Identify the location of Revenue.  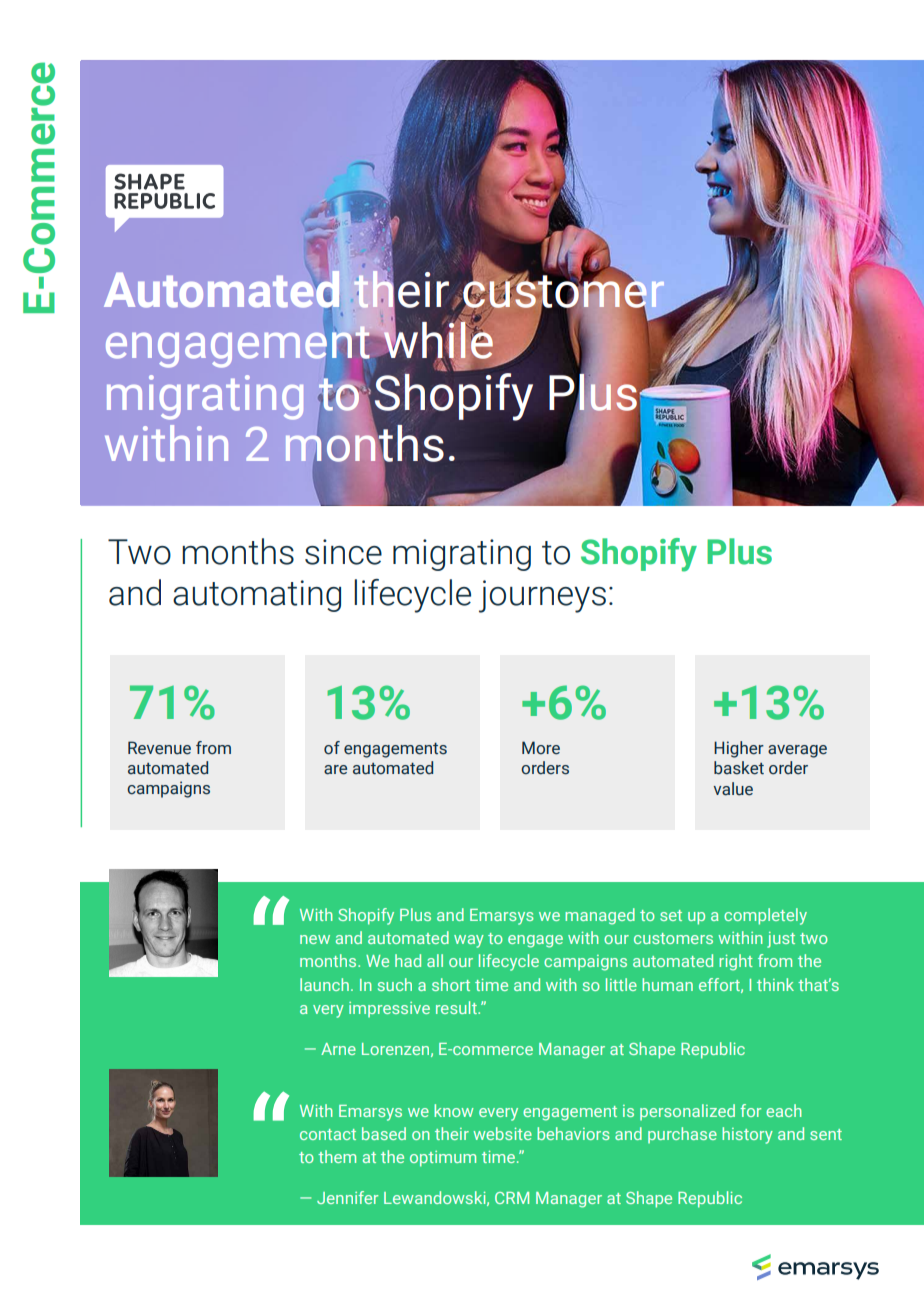
(159, 748).
